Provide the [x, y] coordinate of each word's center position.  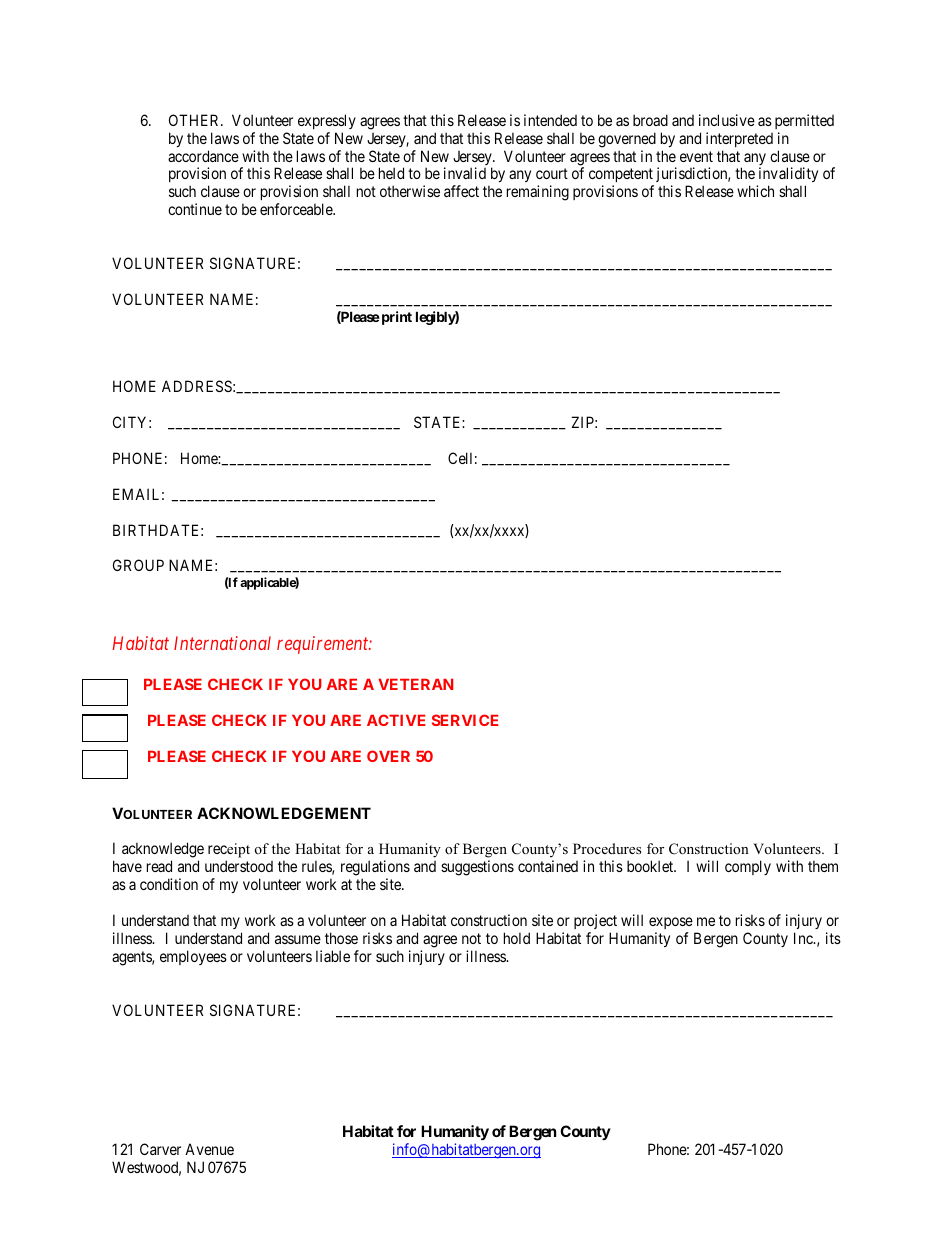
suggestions [477, 868]
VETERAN [415, 684]
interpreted [739, 139]
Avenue [209, 1149]
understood [239, 866]
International [222, 643]
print [395, 318]
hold [517, 938]
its [833, 938]
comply [748, 867]
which [755, 191]
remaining [538, 193]
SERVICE [465, 720]
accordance [203, 156]
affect [461, 191]
